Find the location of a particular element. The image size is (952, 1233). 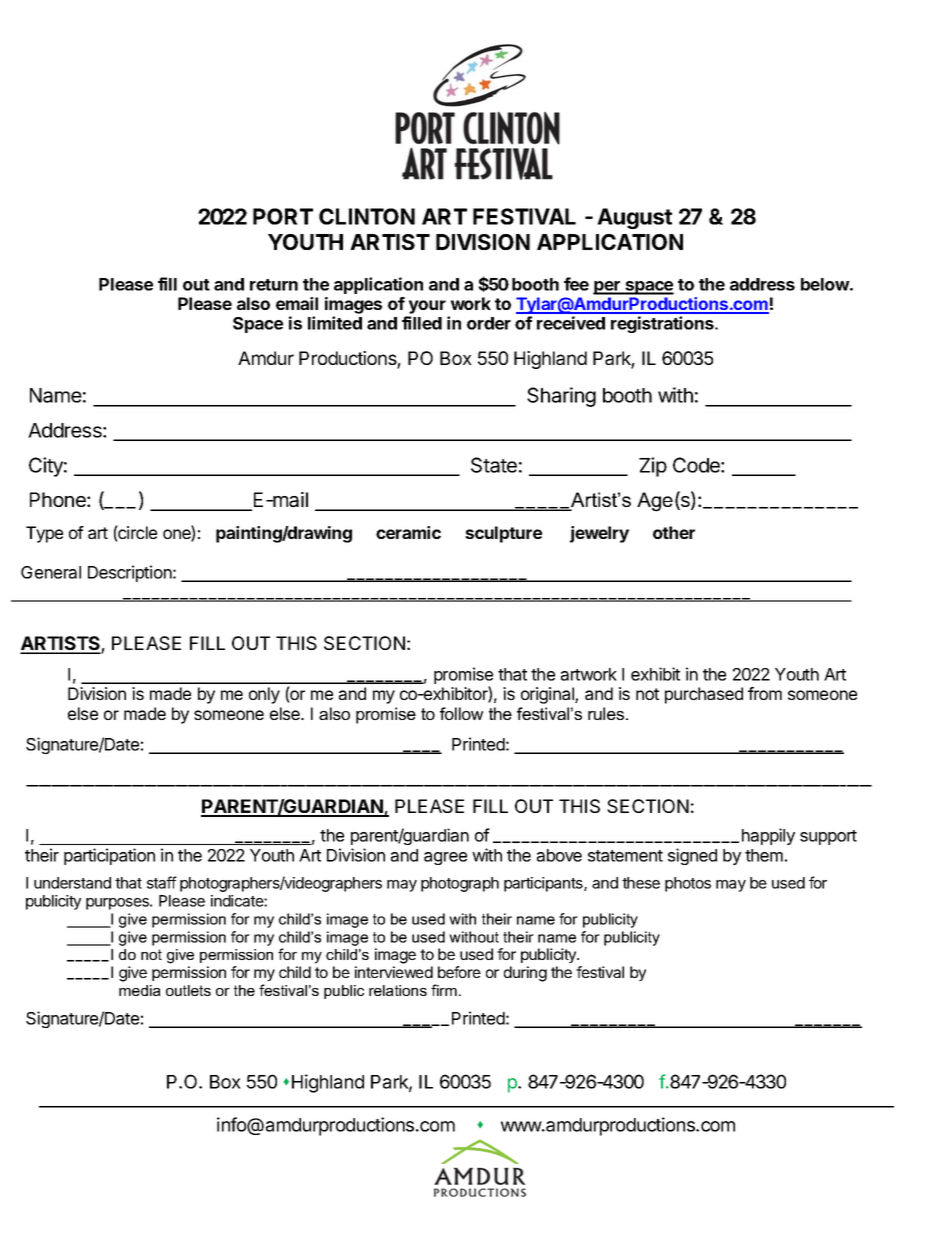

during is located at coordinates (525, 974).
